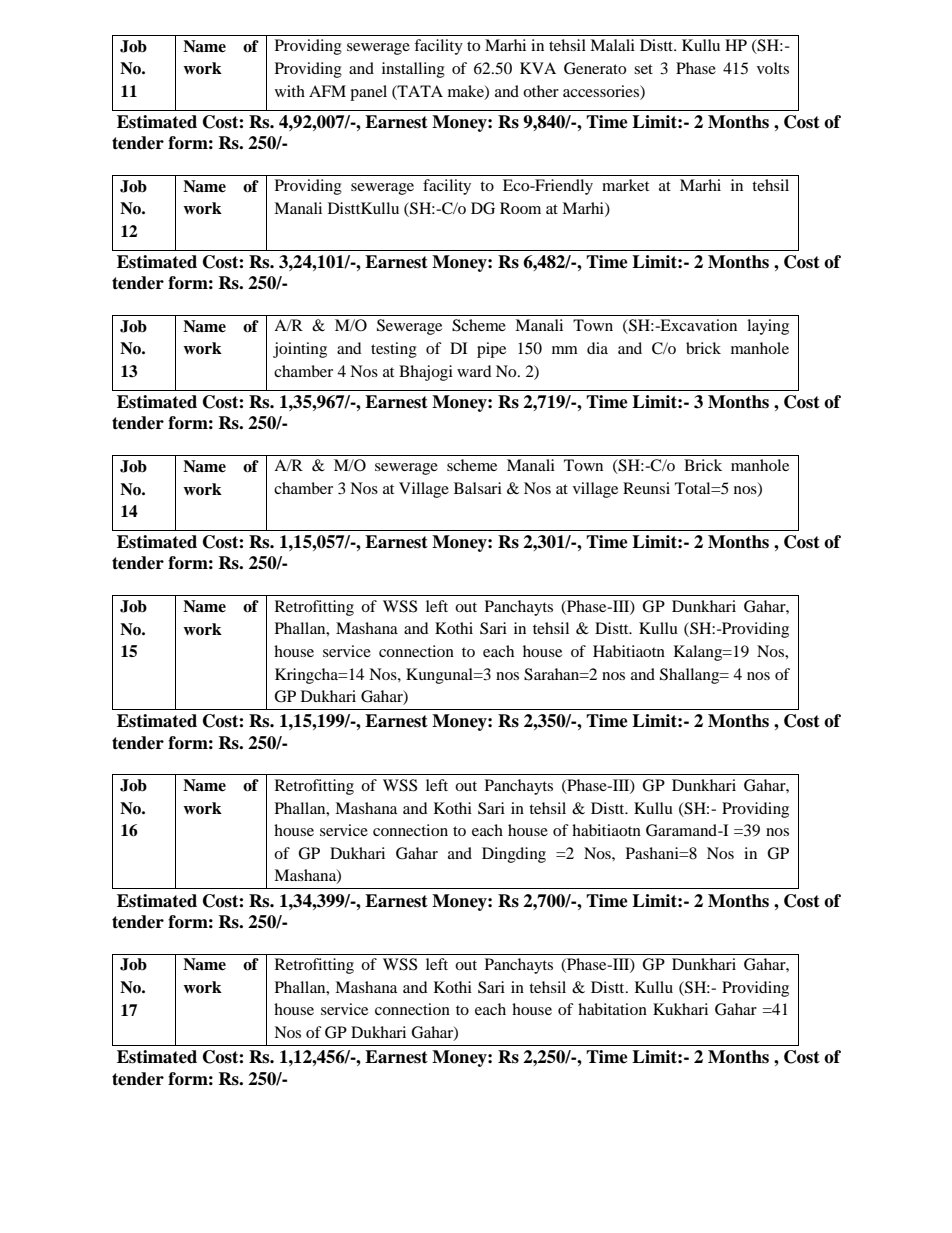 This screenshot has width=952, height=1233. I want to click on ward, so click(474, 371).
